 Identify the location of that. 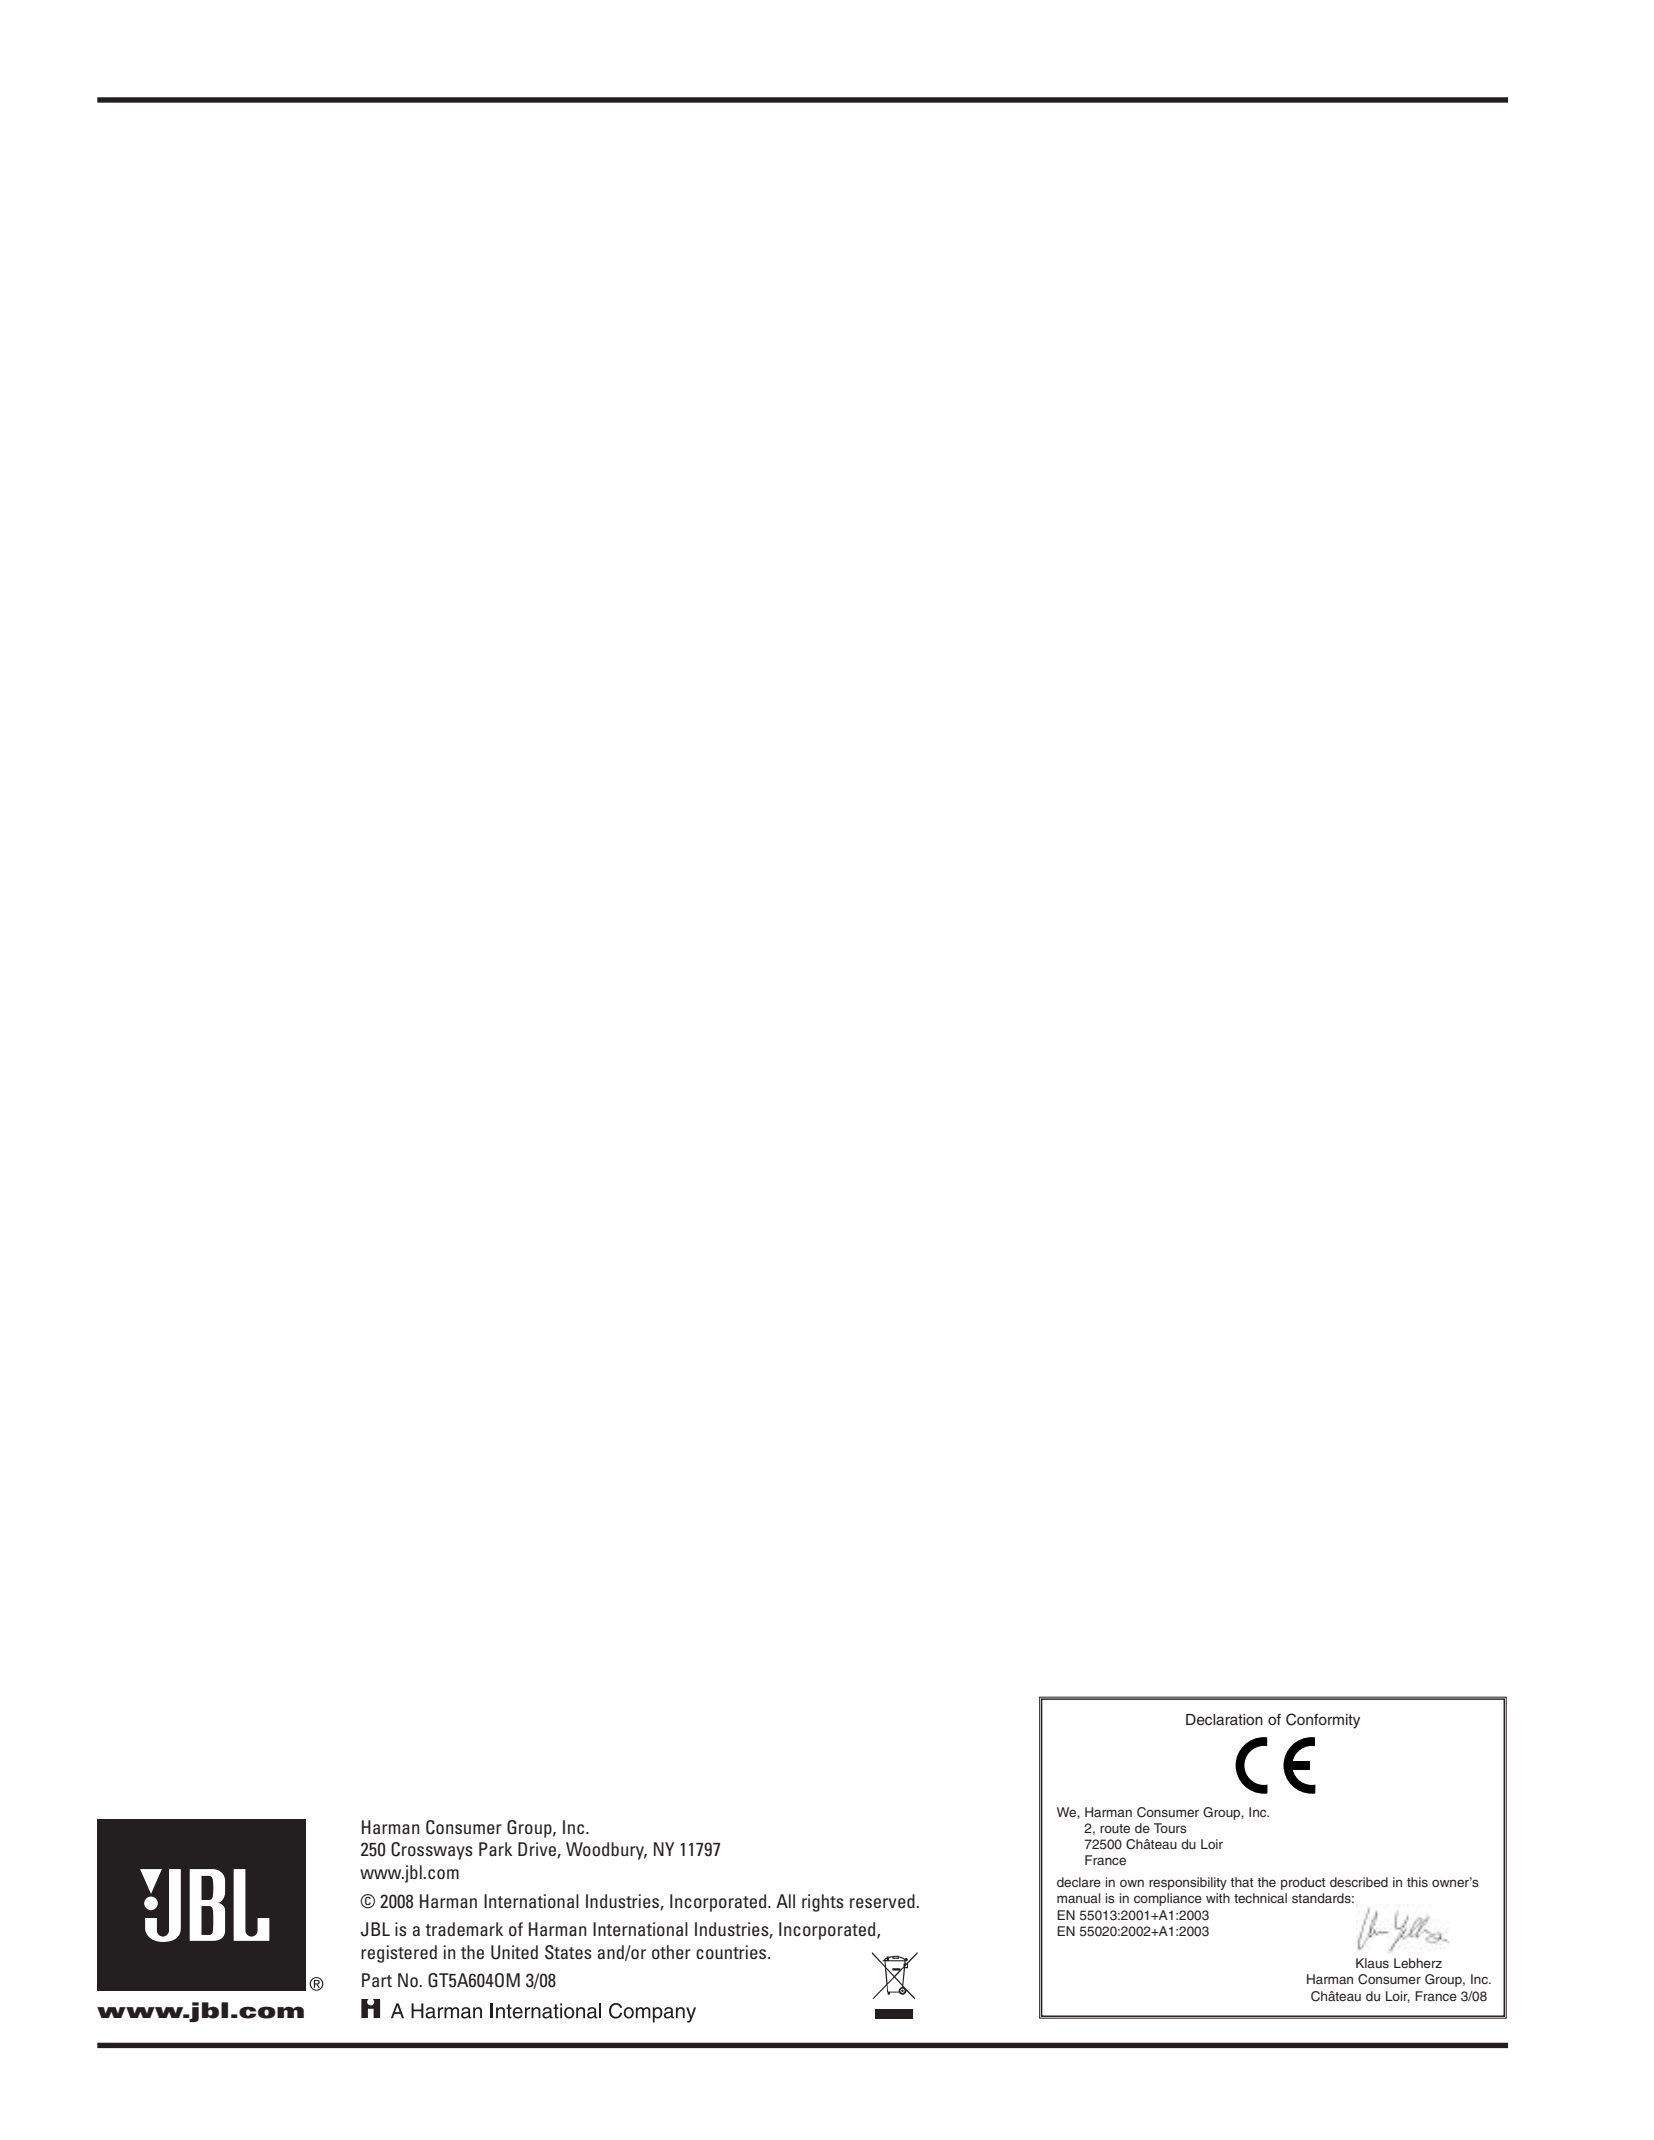
(1242, 1882).
